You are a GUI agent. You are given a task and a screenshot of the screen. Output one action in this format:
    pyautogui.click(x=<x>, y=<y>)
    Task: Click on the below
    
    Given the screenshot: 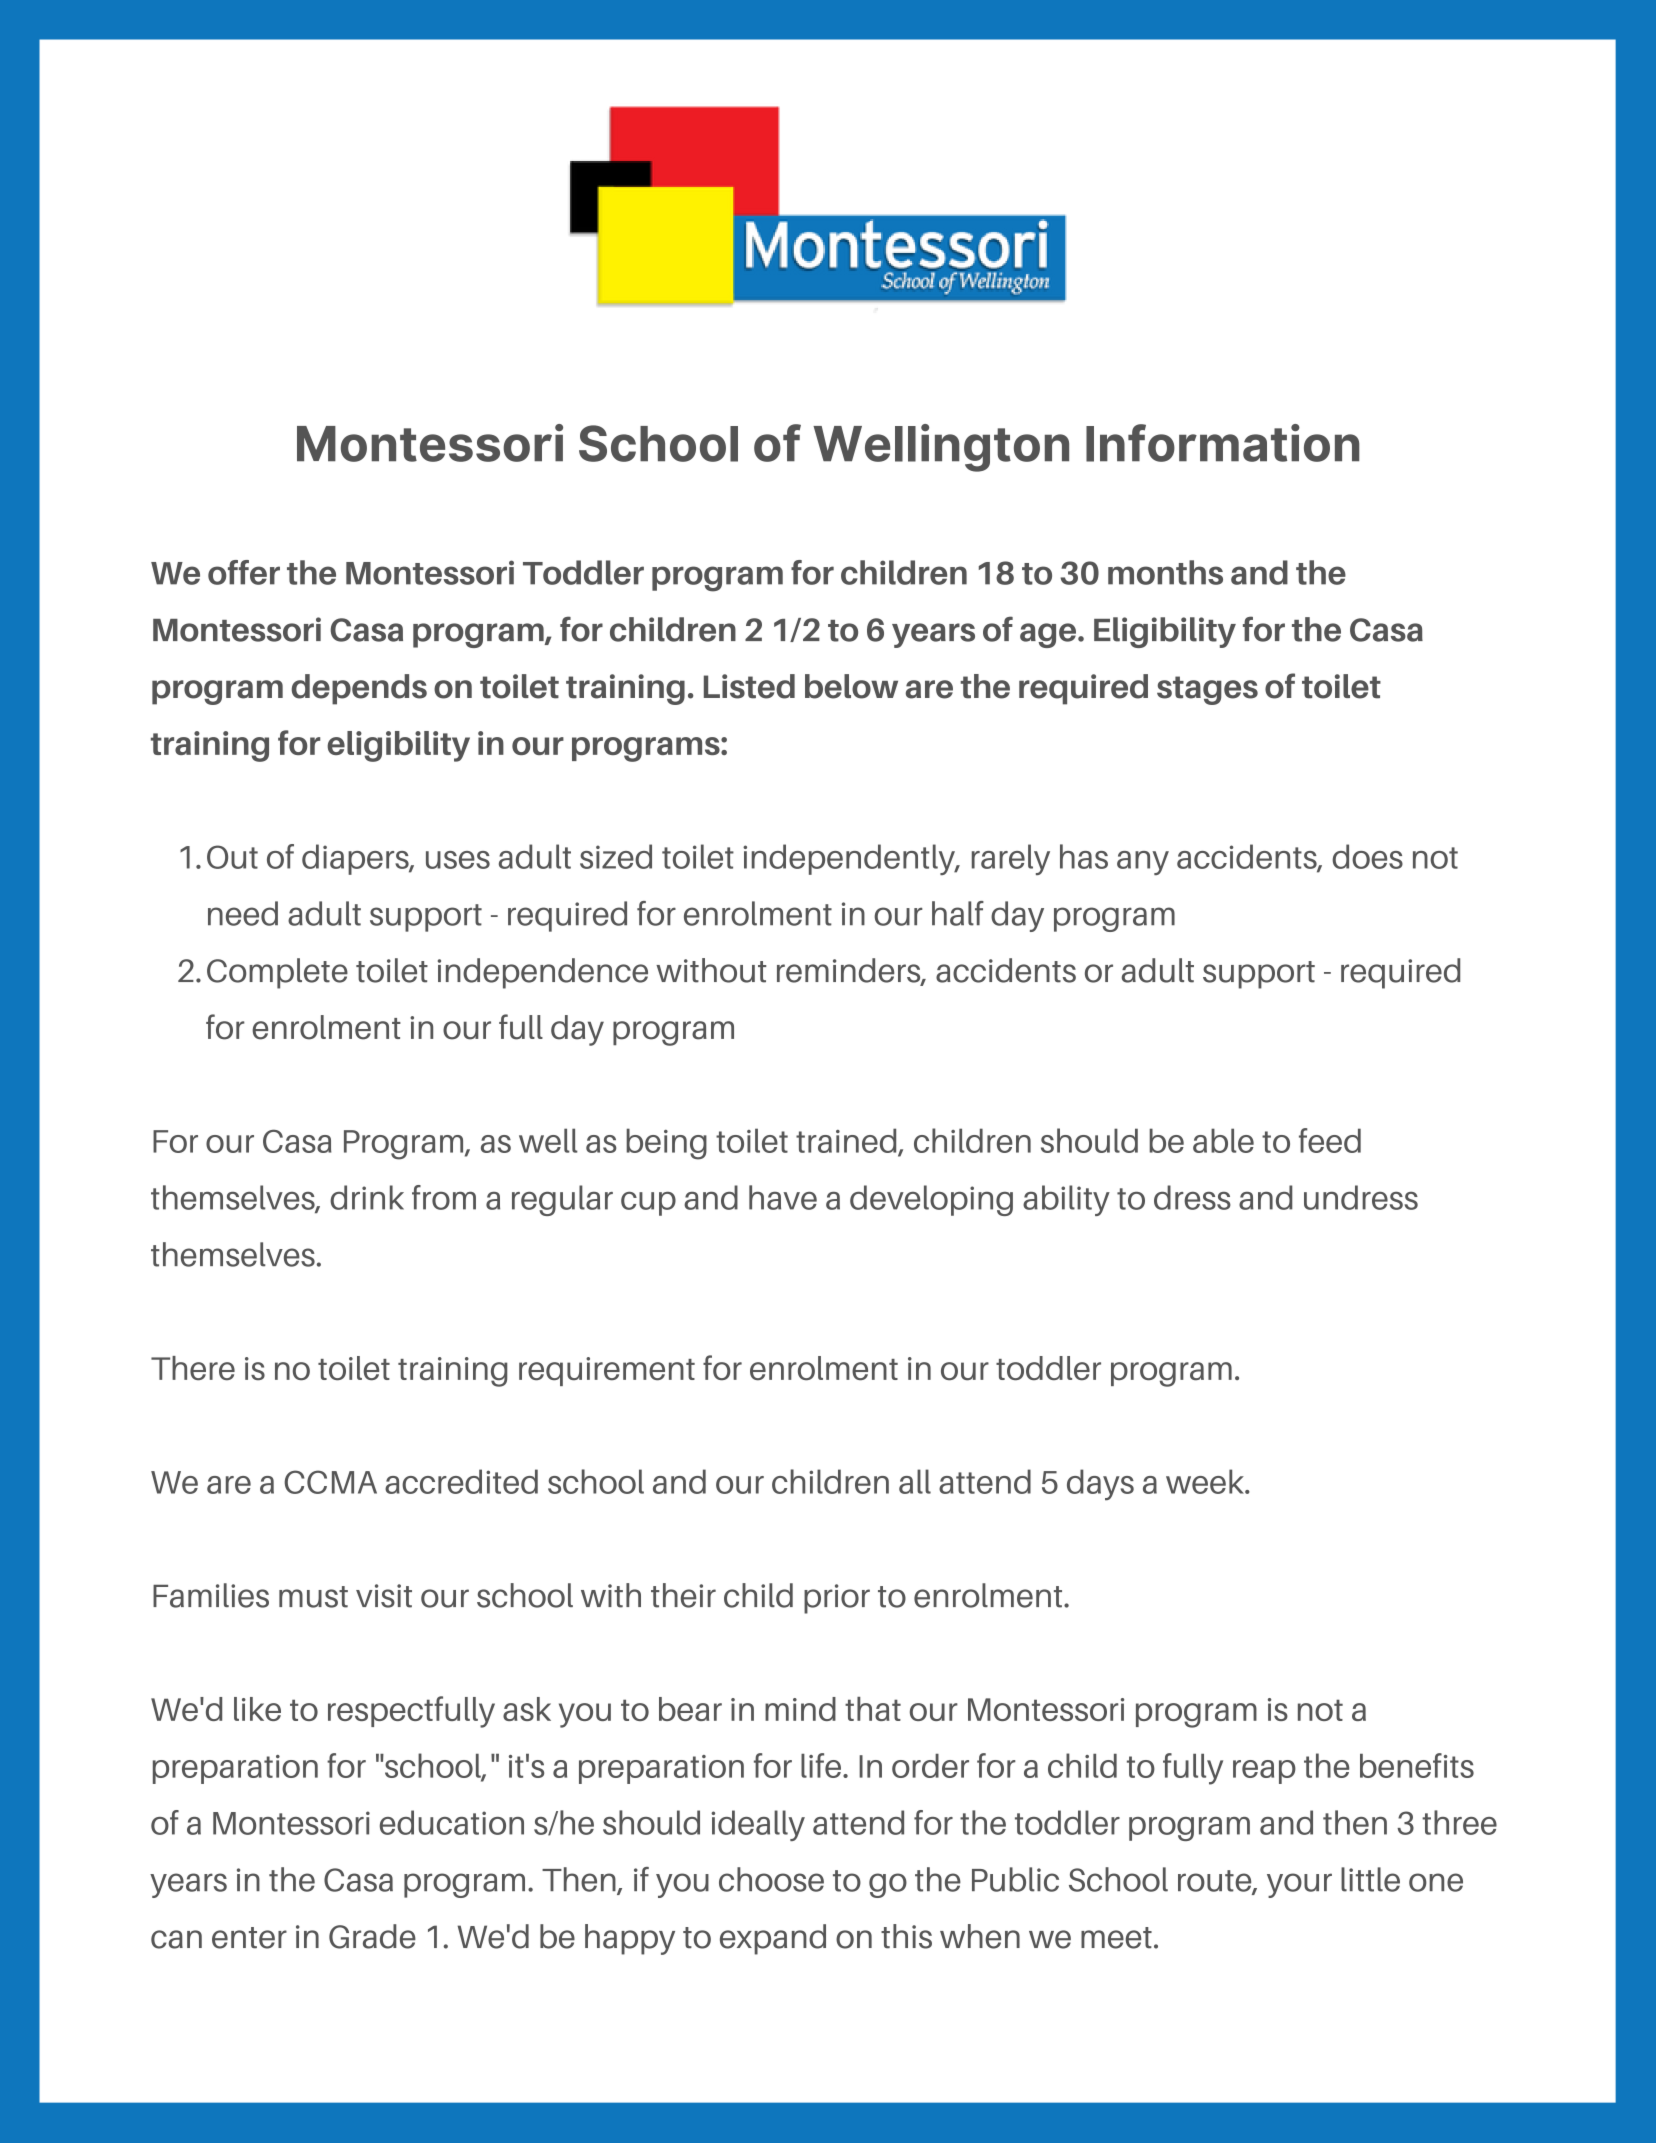 What is the action you would take?
    pyautogui.click(x=851, y=686)
